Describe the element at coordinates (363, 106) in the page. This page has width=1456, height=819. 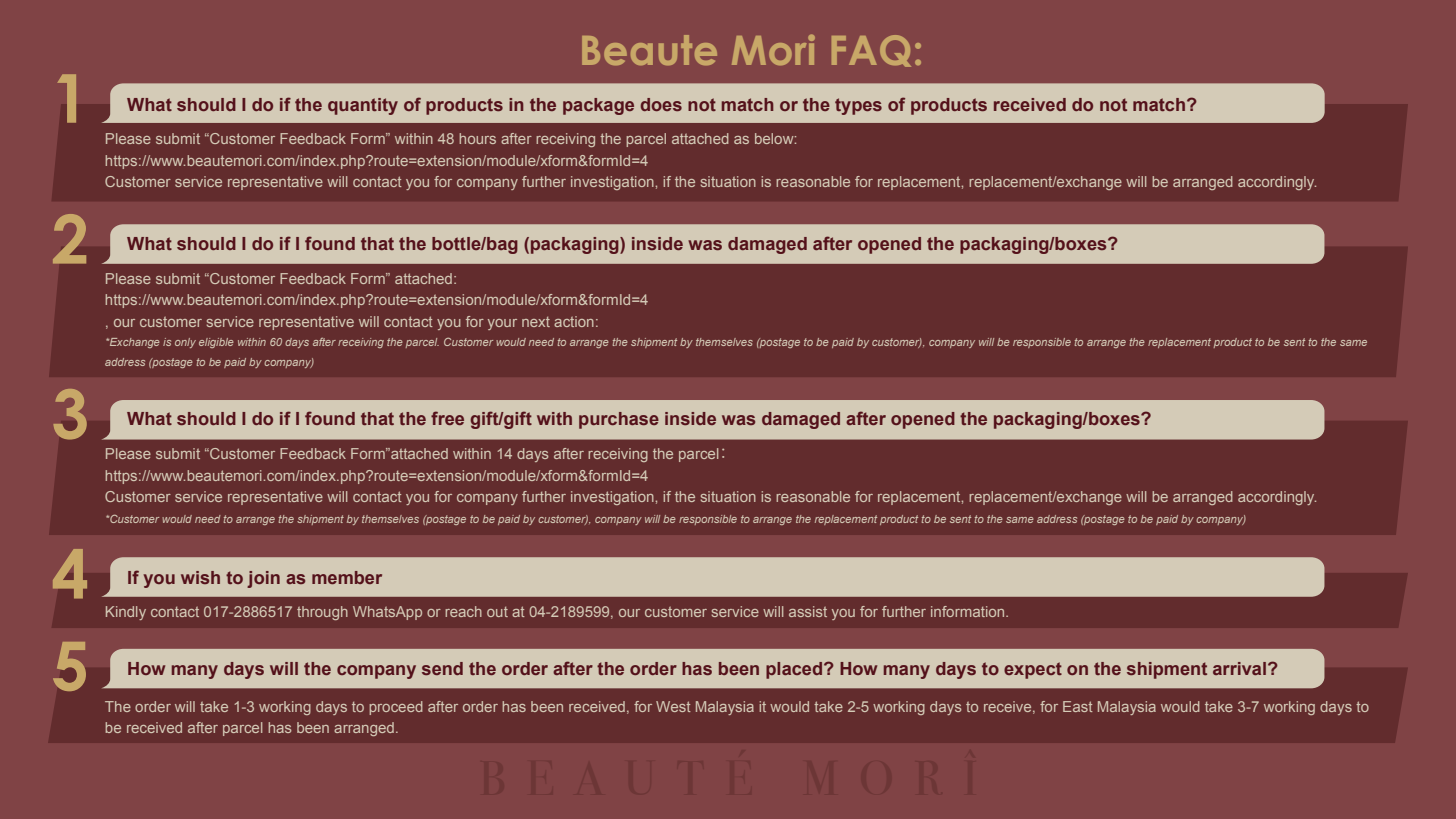
I see `quantity` at that location.
